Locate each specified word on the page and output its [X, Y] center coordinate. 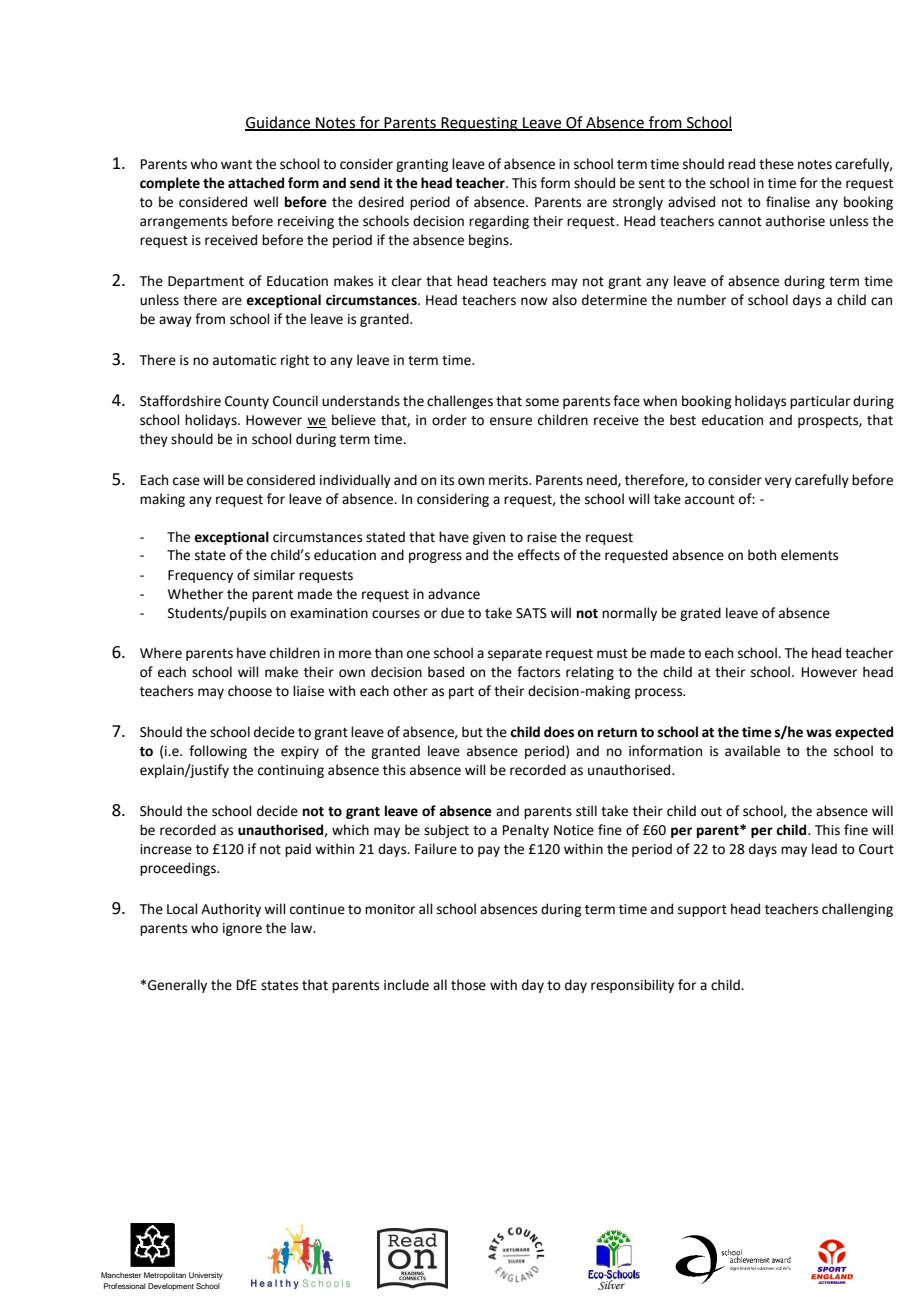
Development [171, 1287]
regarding [499, 222]
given [489, 538]
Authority [231, 910]
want [236, 165]
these [776, 164]
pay [489, 851]
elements [809, 555]
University [206, 1276]
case [186, 481]
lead [824, 849]
